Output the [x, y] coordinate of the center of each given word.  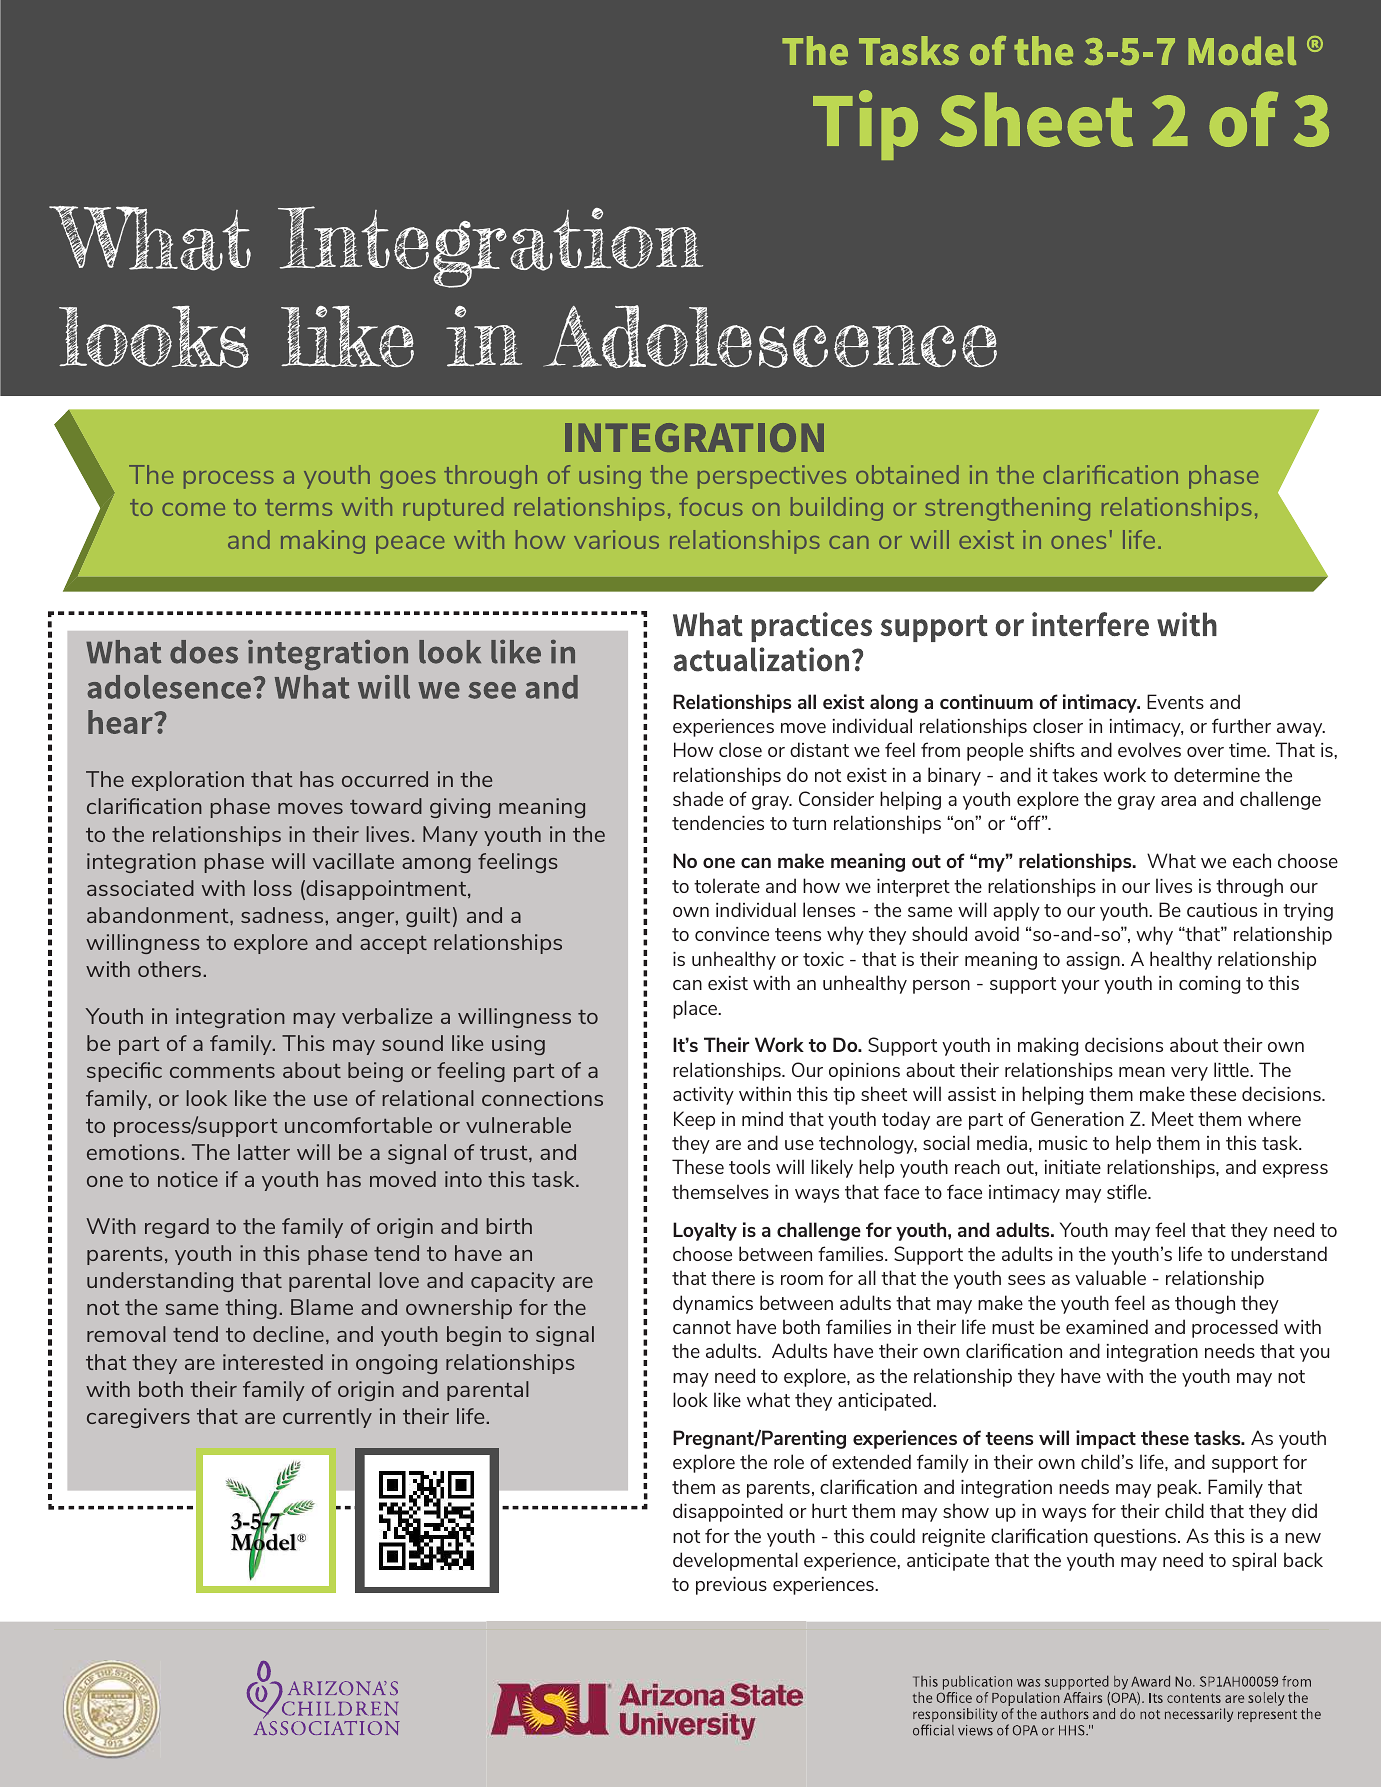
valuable [1110, 1277]
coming [1209, 985]
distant [819, 749]
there [733, 1277]
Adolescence [770, 337]
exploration [188, 781]
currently [327, 1418]
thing [251, 1309]
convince [732, 934]
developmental [735, 1561]
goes [408, 480]
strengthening [1007, 509]
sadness [283, 915]
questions [1135, 1538]
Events [1175, 701]
